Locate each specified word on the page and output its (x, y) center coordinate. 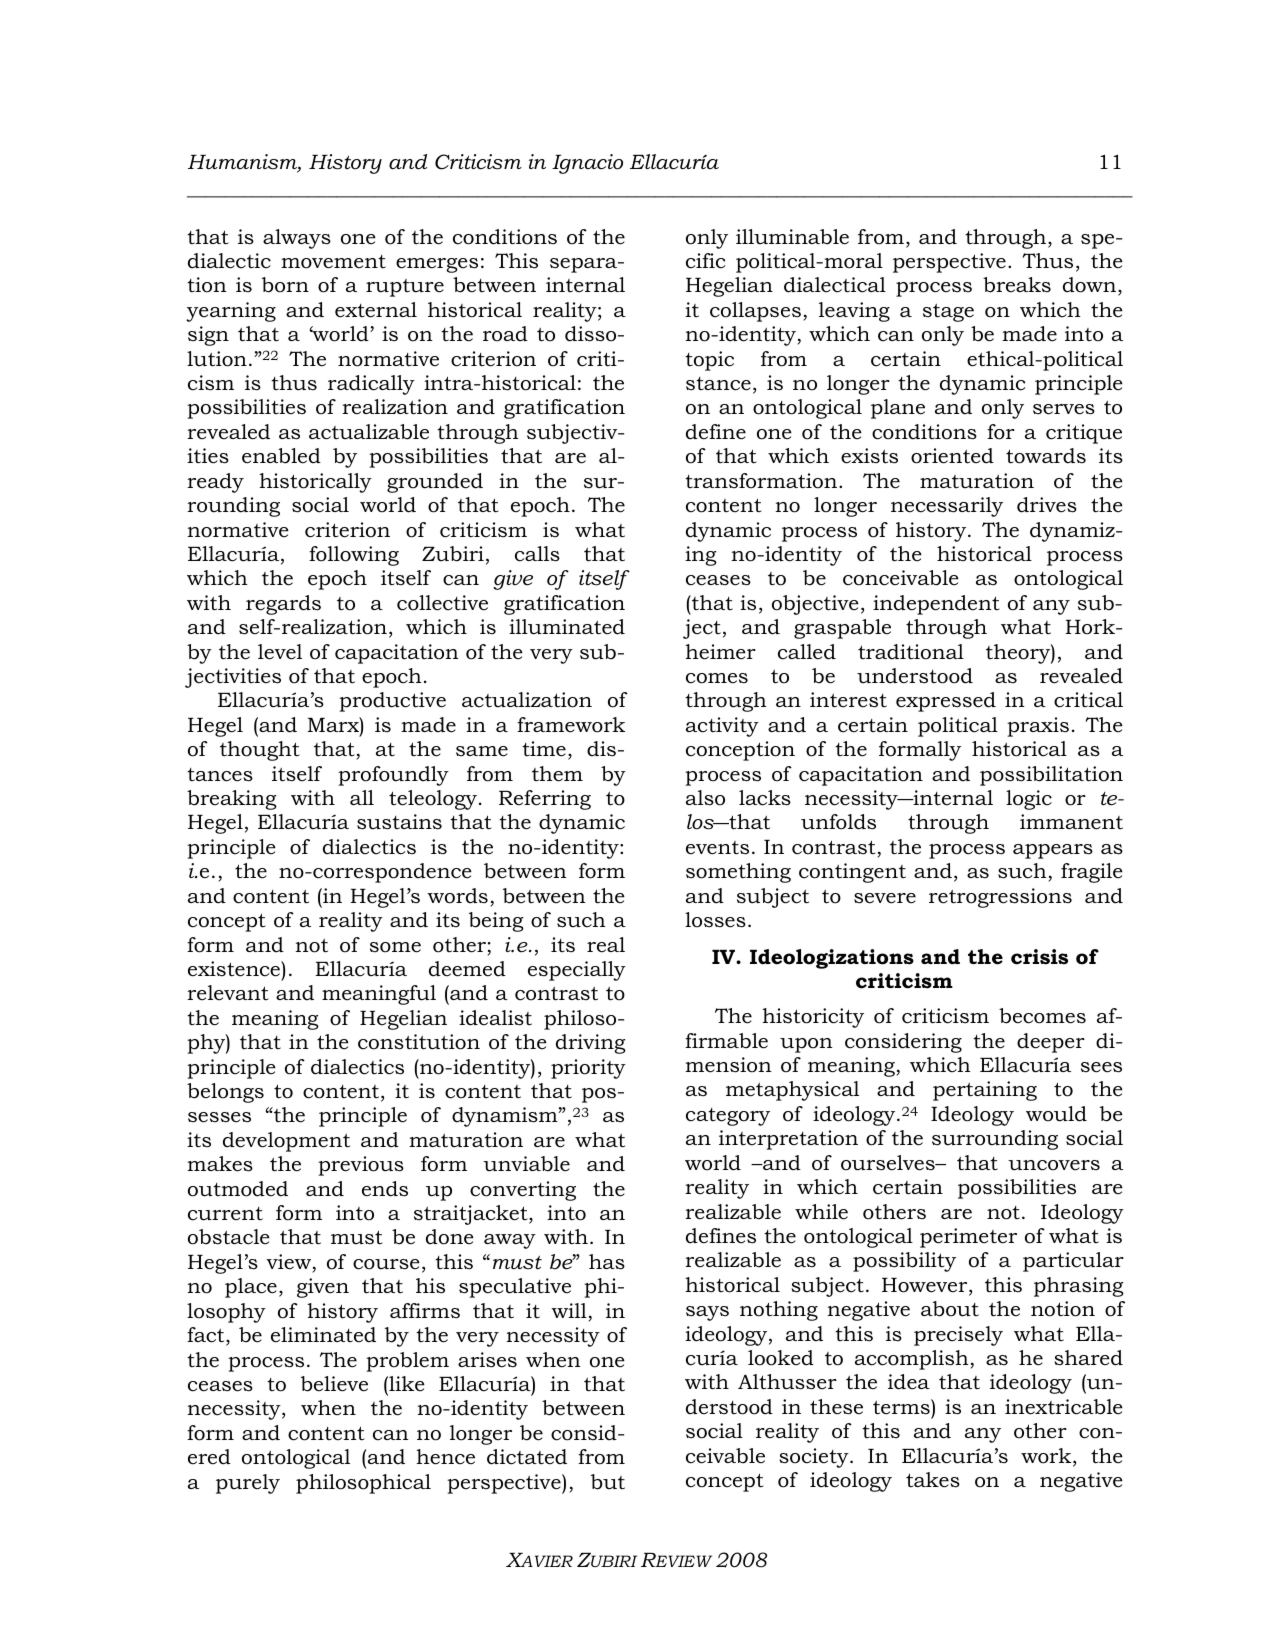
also (705, 798)
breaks (1017, 285)
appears (1053, 851)
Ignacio (587, 164)
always (297, 239)
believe (334, 1384)
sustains (399, 822)
